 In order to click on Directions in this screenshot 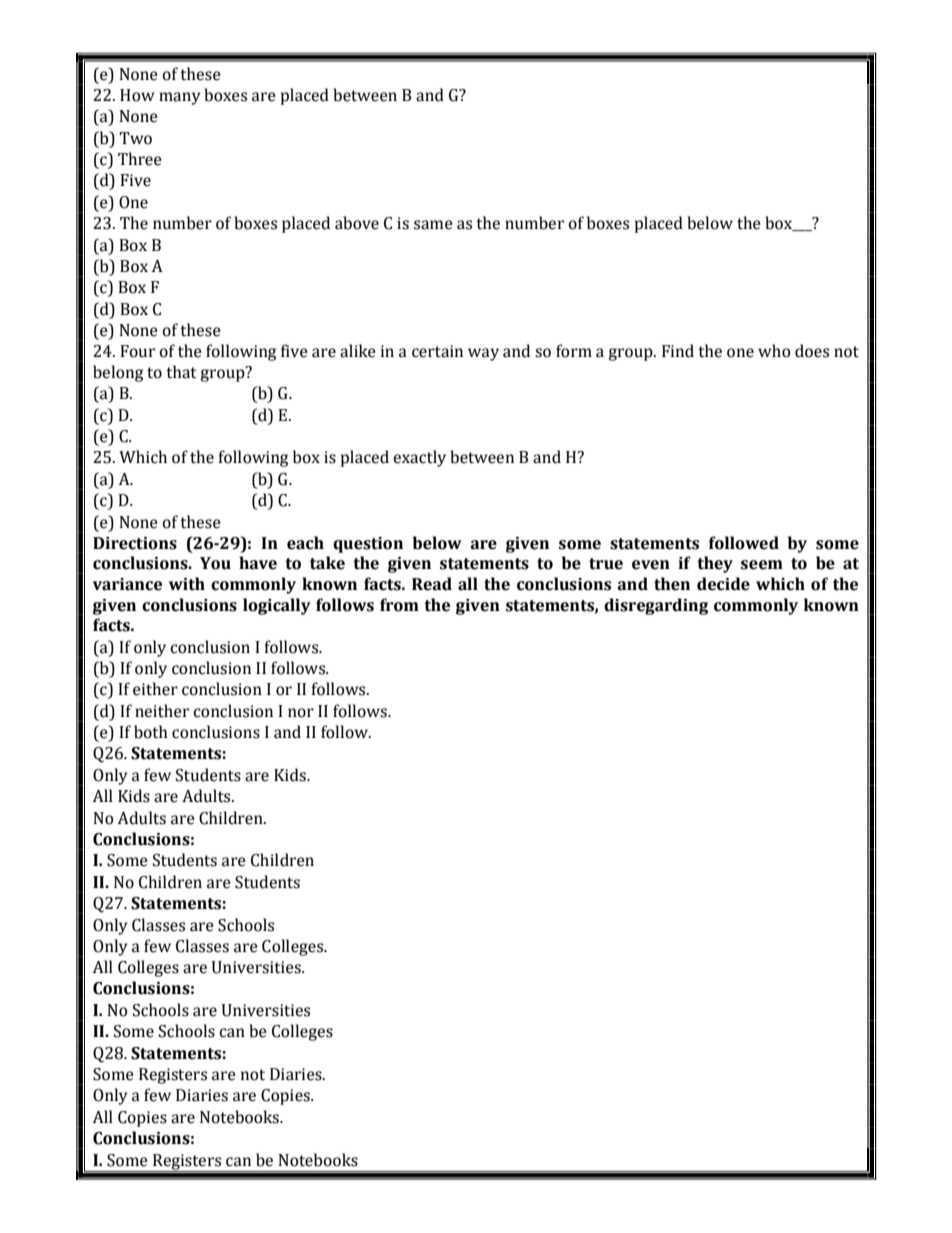, I will do `click(135, 543)`.
